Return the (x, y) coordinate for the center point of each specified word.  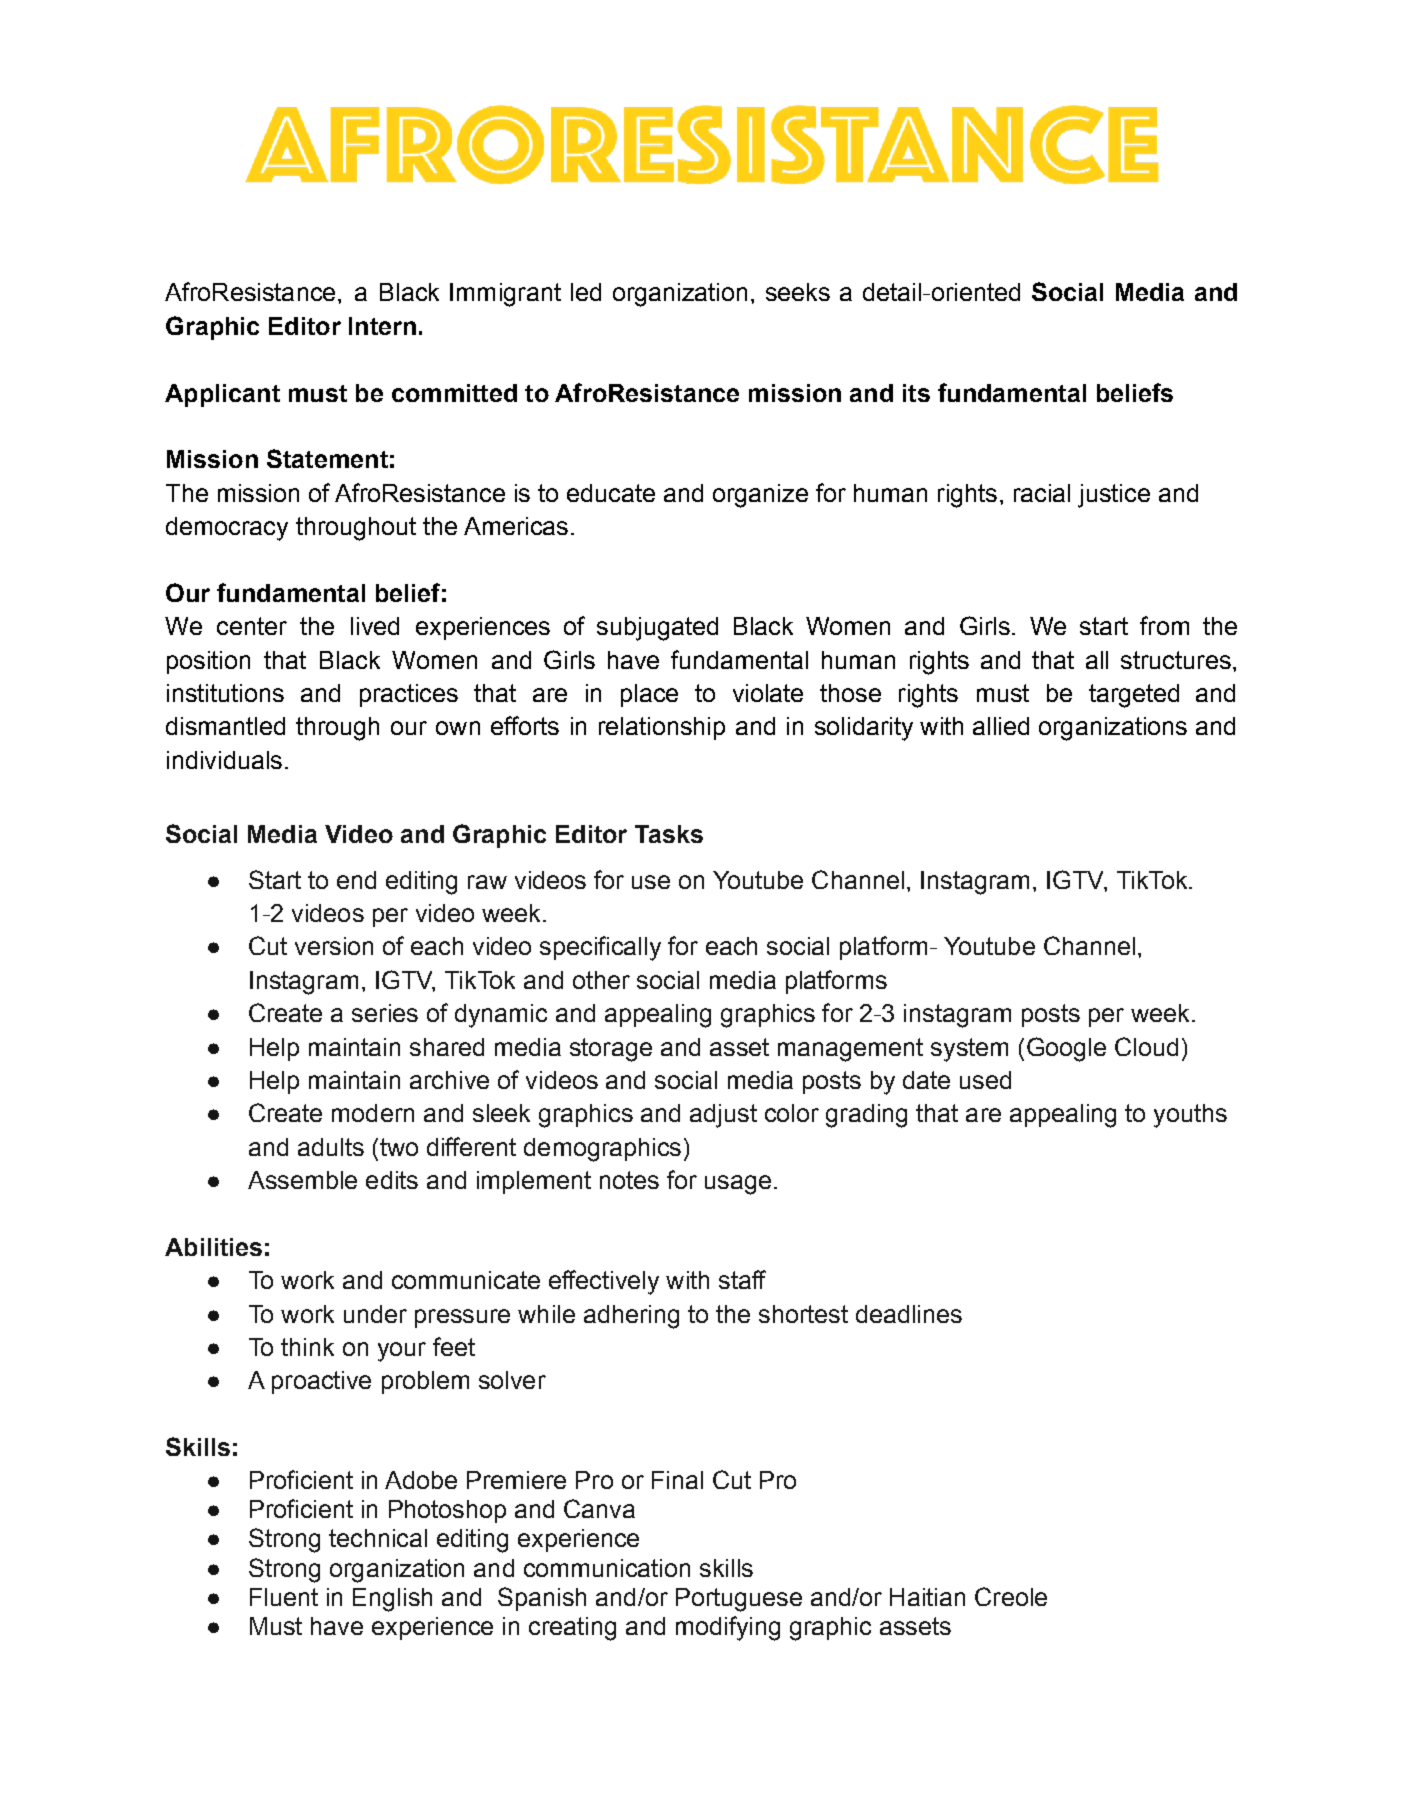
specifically (600, 948)
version (334, 946)
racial (1042, 493)
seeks (798, 292)
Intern (382, 326)
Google (1066, 1049)
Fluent (284, 1597)
